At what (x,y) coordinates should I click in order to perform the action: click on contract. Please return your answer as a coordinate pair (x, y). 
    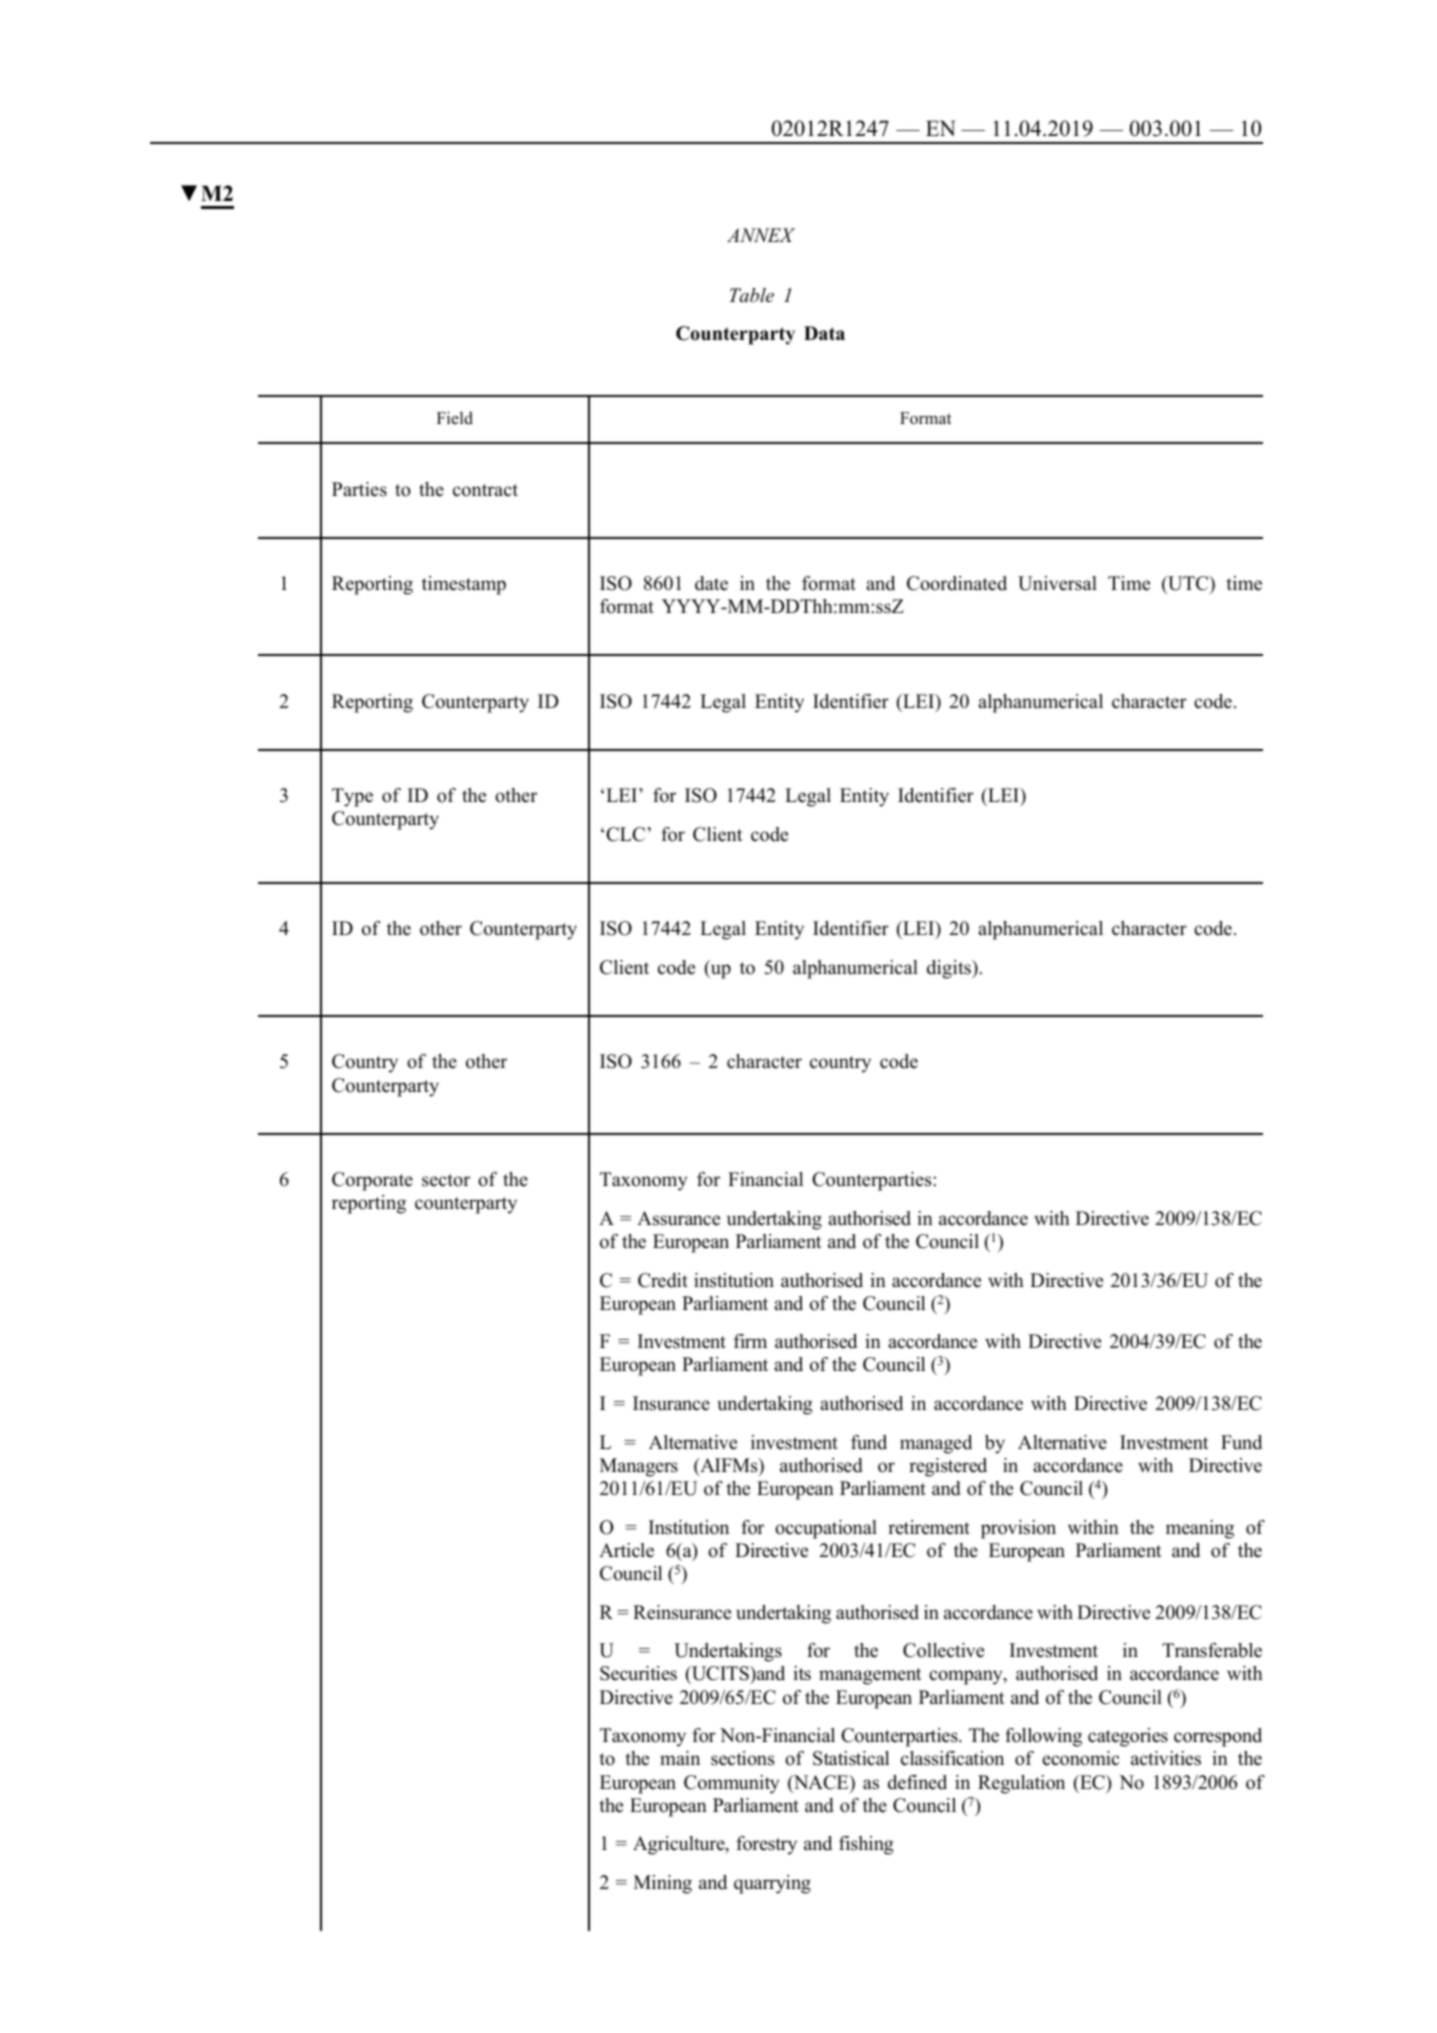
    Looking at the image, I should click on (485, 490).
